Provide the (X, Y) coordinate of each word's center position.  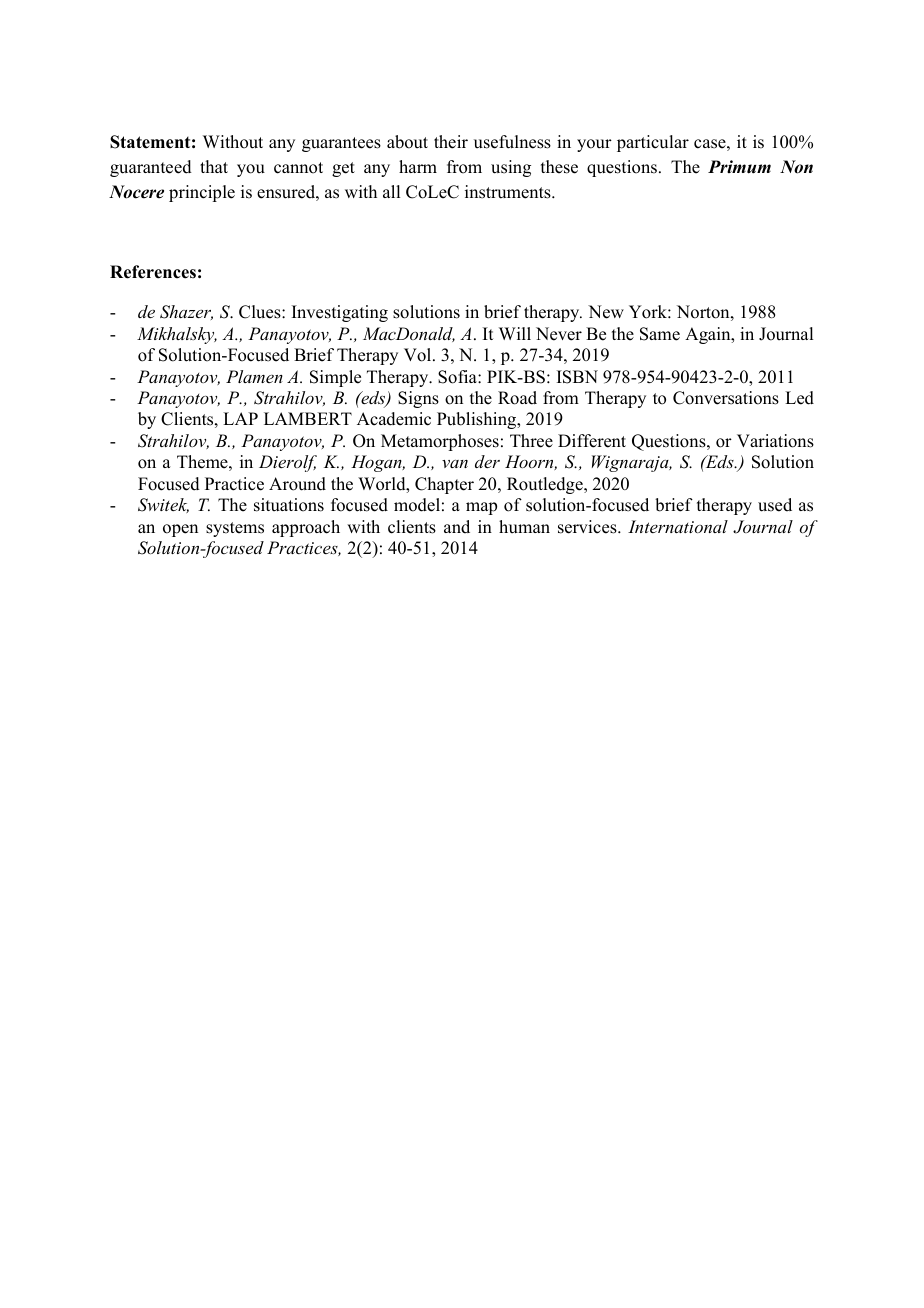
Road (517, 398)
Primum (739, 167)
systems (235, 529)
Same (660, 334)
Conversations (726, 398)
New (606, 312)
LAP (240, 418)
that (214, 166)
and (457, 527)
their (451, 142)
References (153, 272)
